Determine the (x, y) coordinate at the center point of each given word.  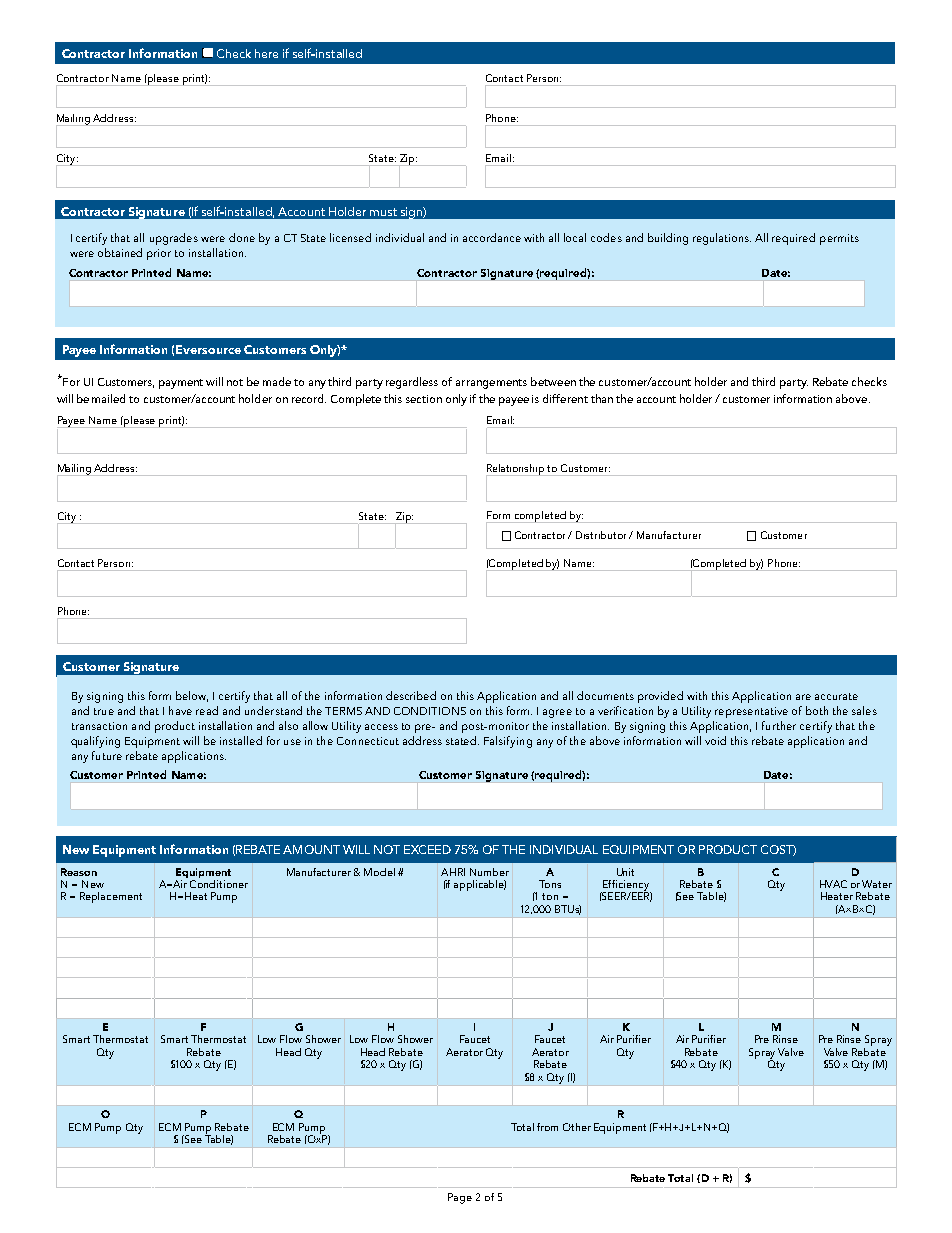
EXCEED (427, 849)
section (424, 399)
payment (181, 384)
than (602, 398)
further (779, 725)
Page (460, 1198)
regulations (722, 239)
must (383, 212)
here (266, 53)
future (107, 755)
